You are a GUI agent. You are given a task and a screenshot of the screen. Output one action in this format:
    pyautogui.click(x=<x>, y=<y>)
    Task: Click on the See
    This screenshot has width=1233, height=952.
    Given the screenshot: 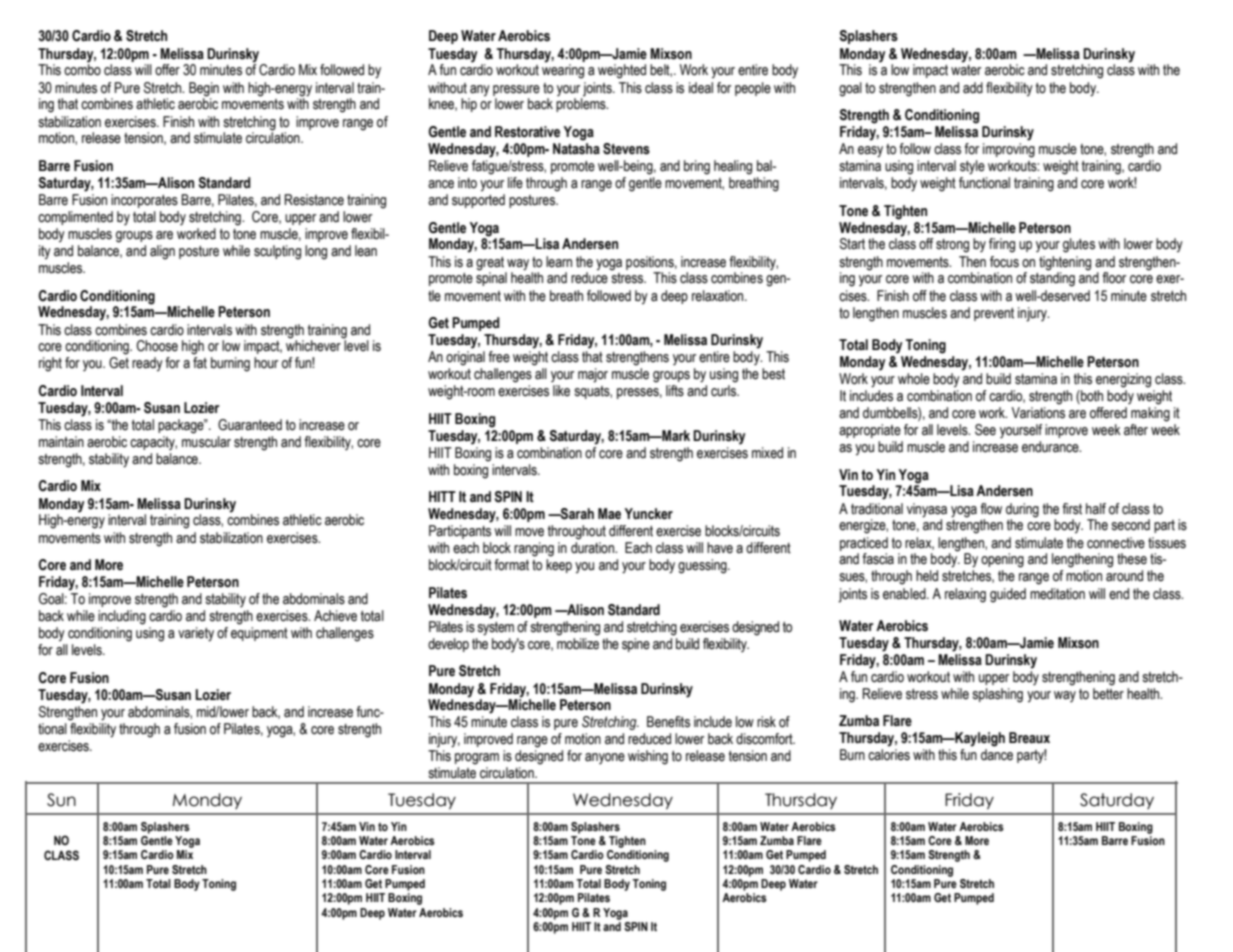 What is the action you would take?
    pyautogui.click(x=985, y=430)
